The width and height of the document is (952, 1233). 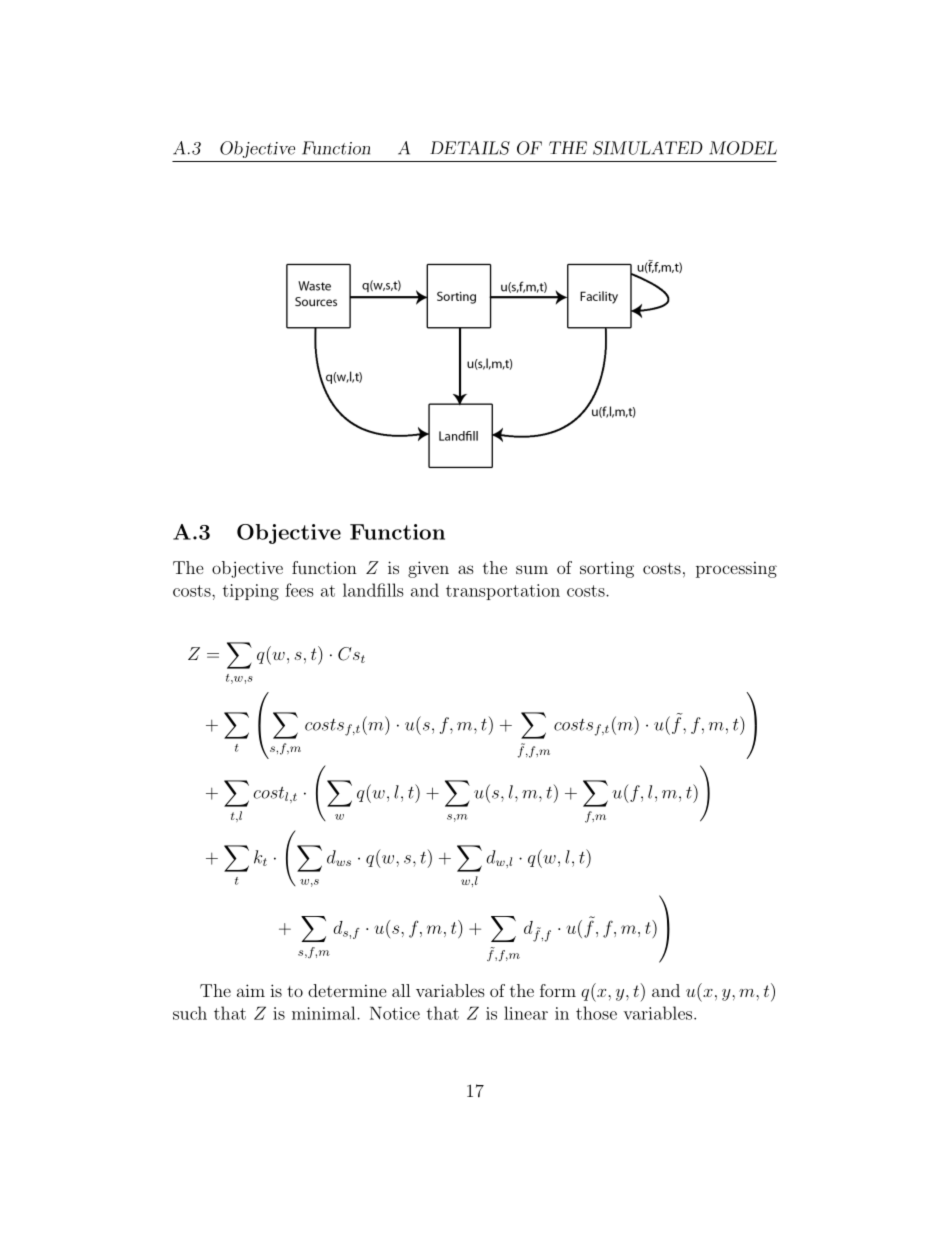 I want to click on DETAILS, so click(x=470, y=148).
